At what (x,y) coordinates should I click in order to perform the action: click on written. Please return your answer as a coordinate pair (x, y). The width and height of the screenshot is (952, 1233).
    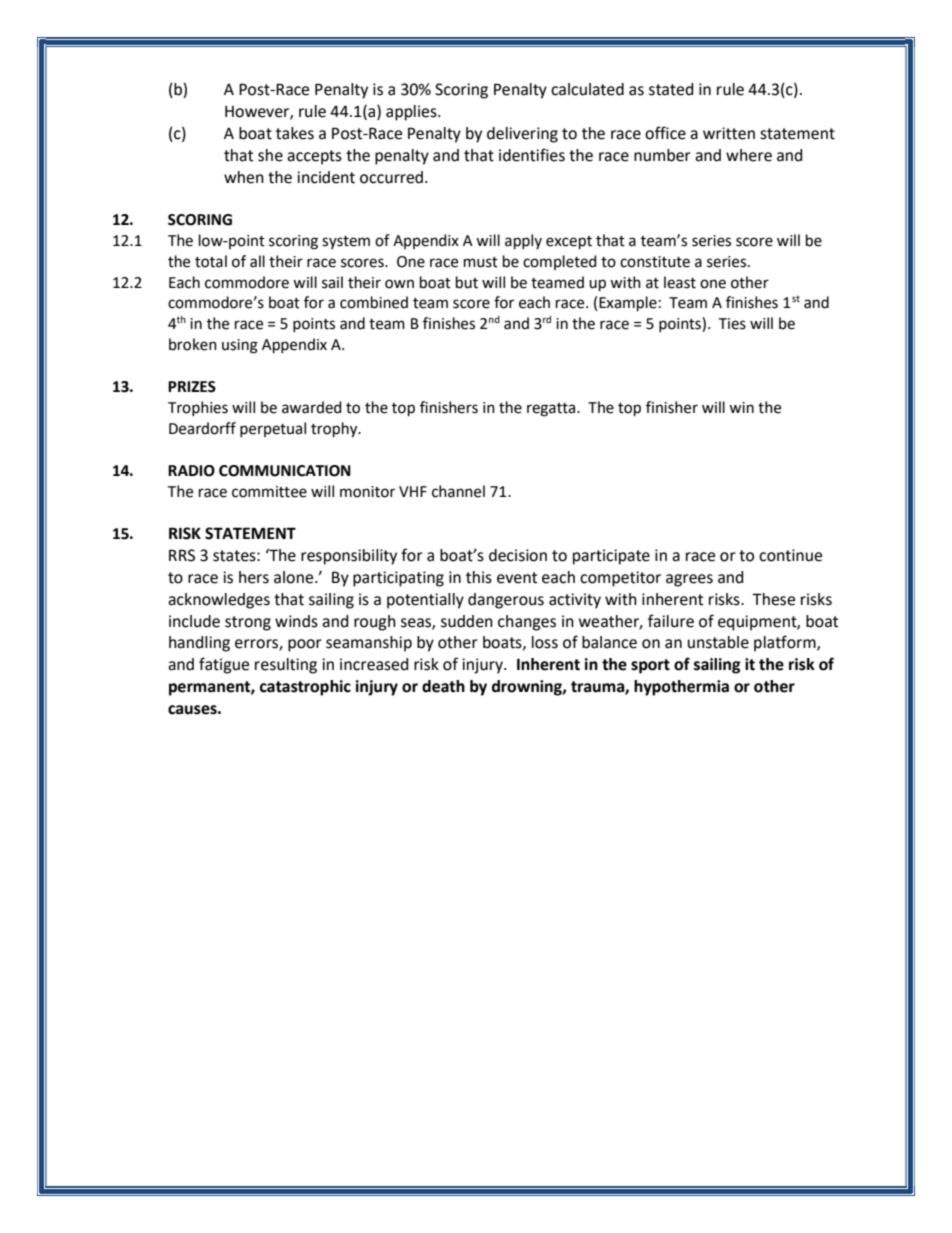
    Looking at the image, I should click on (729, 133).
